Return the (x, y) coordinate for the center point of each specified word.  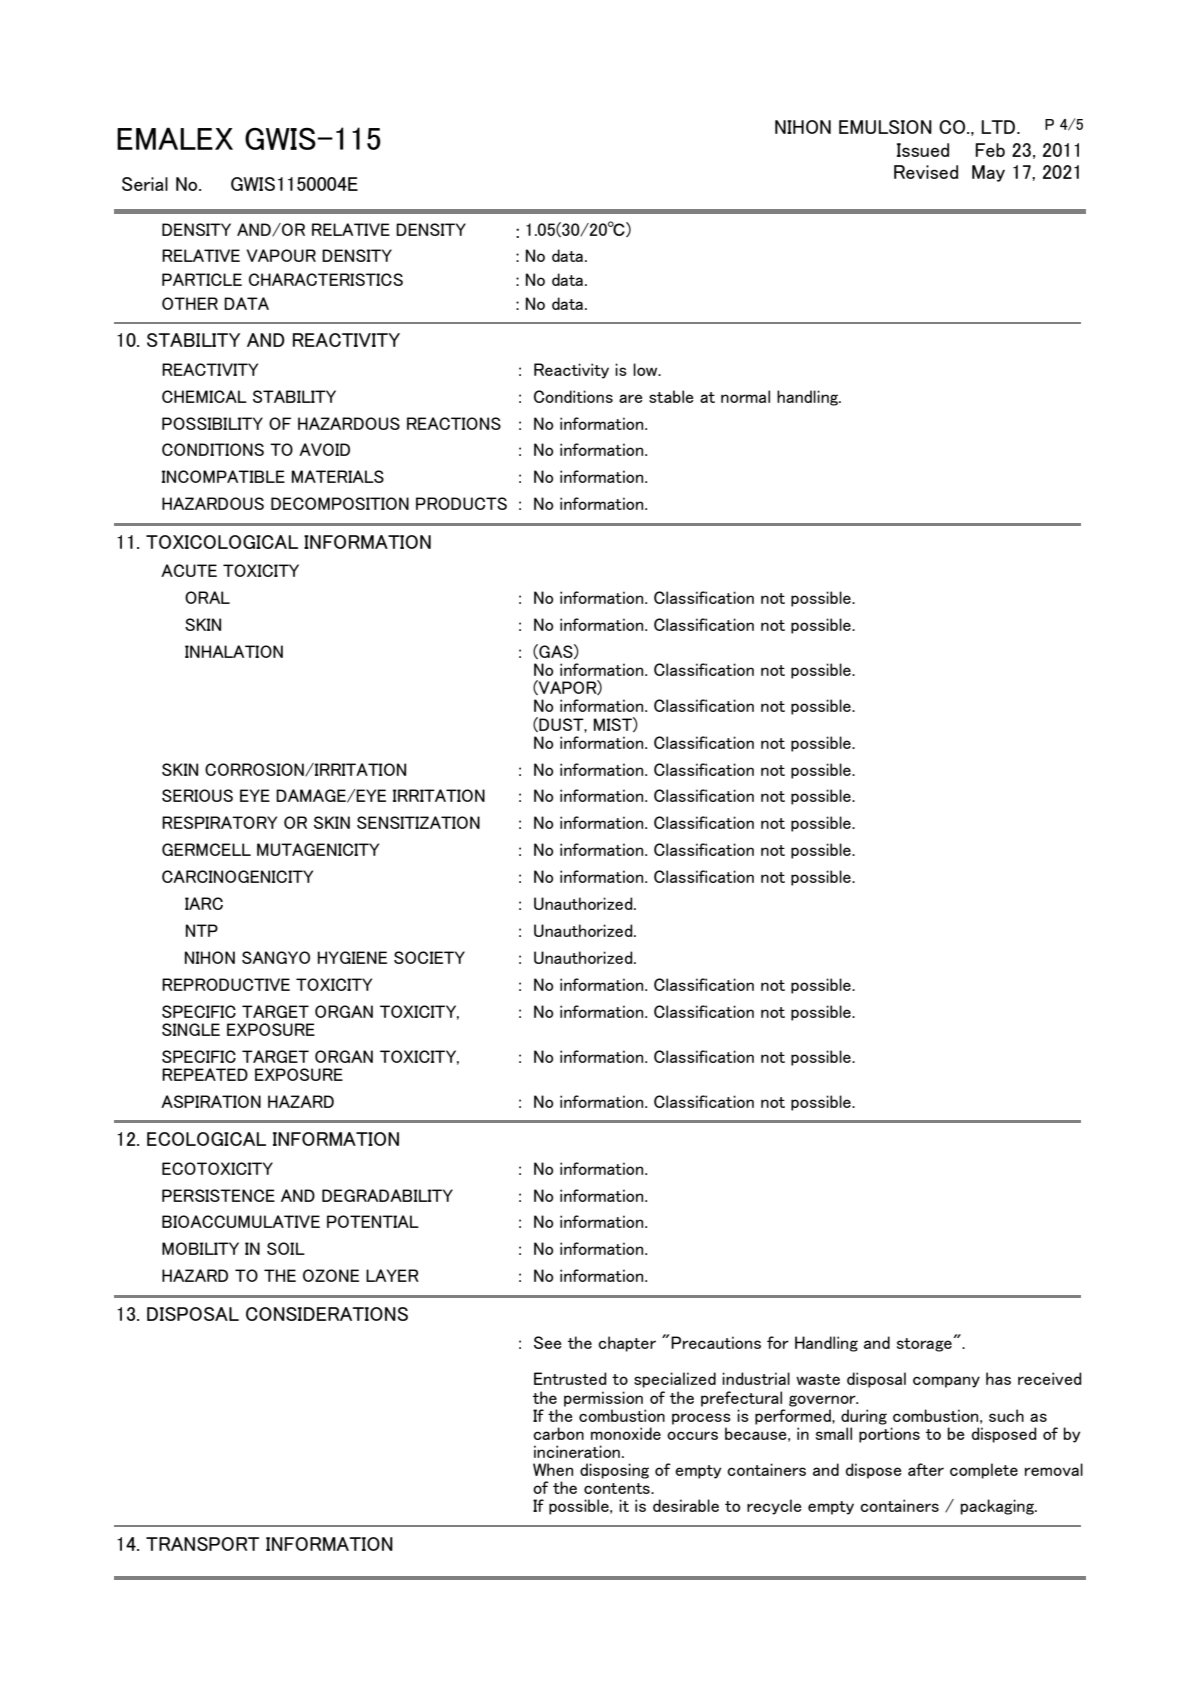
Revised (926, 172)
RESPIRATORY (219, 822)
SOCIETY (429, 957)
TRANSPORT (202, 1544)
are (631, 398)
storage (925, 1344)
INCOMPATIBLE (223, 476)
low (646, 369)
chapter (627, 1344)
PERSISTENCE (218, 1195)
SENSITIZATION (418, 822)
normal (745, 396)
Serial (145, 184)
